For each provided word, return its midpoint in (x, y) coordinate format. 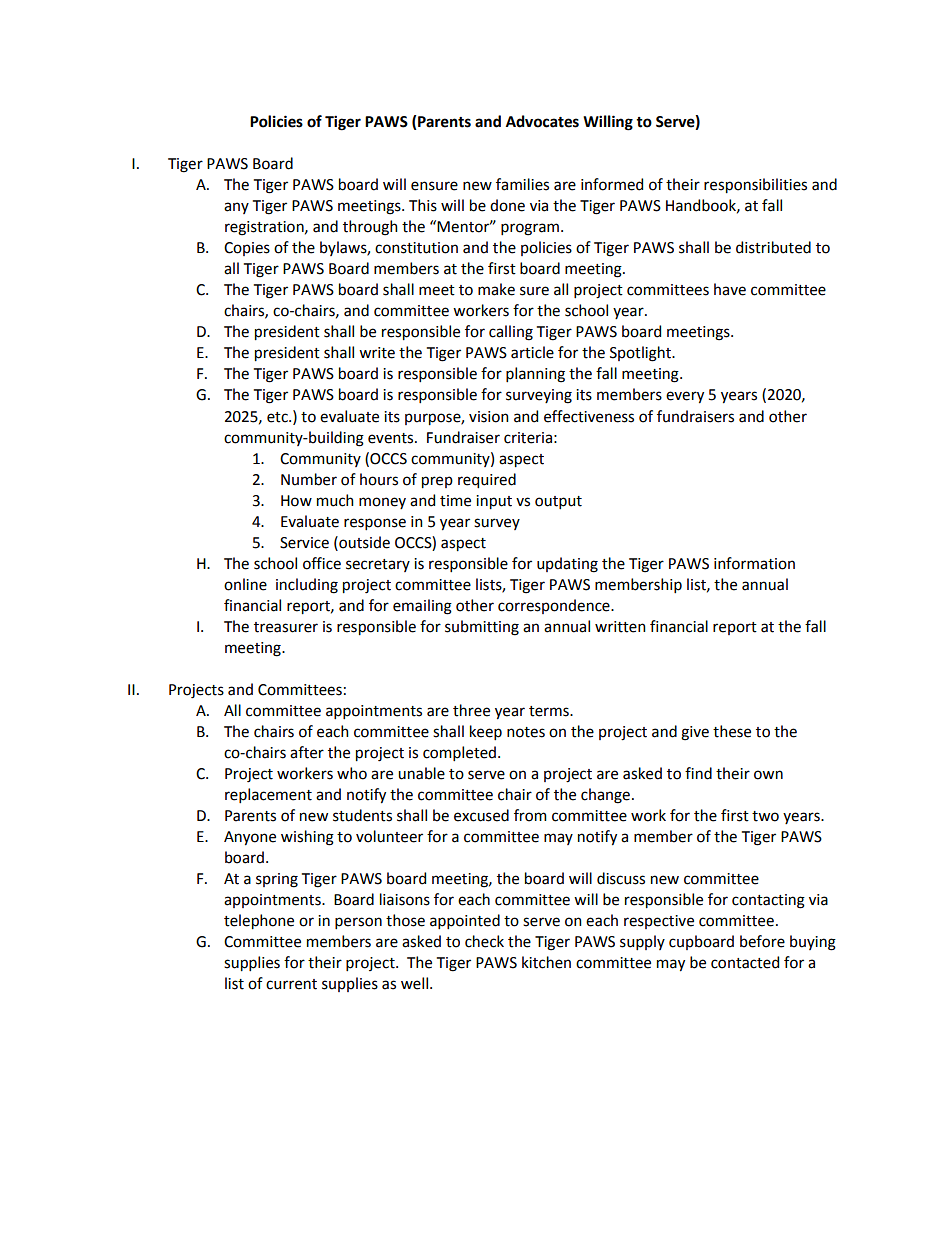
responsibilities (755, 185)
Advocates (542, 121)
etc (278, 417)
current (291, 984)
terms (550, 711)
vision (489, 417)
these (732, 731)
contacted (745, 962)
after (307, 752)
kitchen (546, 962)
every (685, 397)
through (370, 228)
